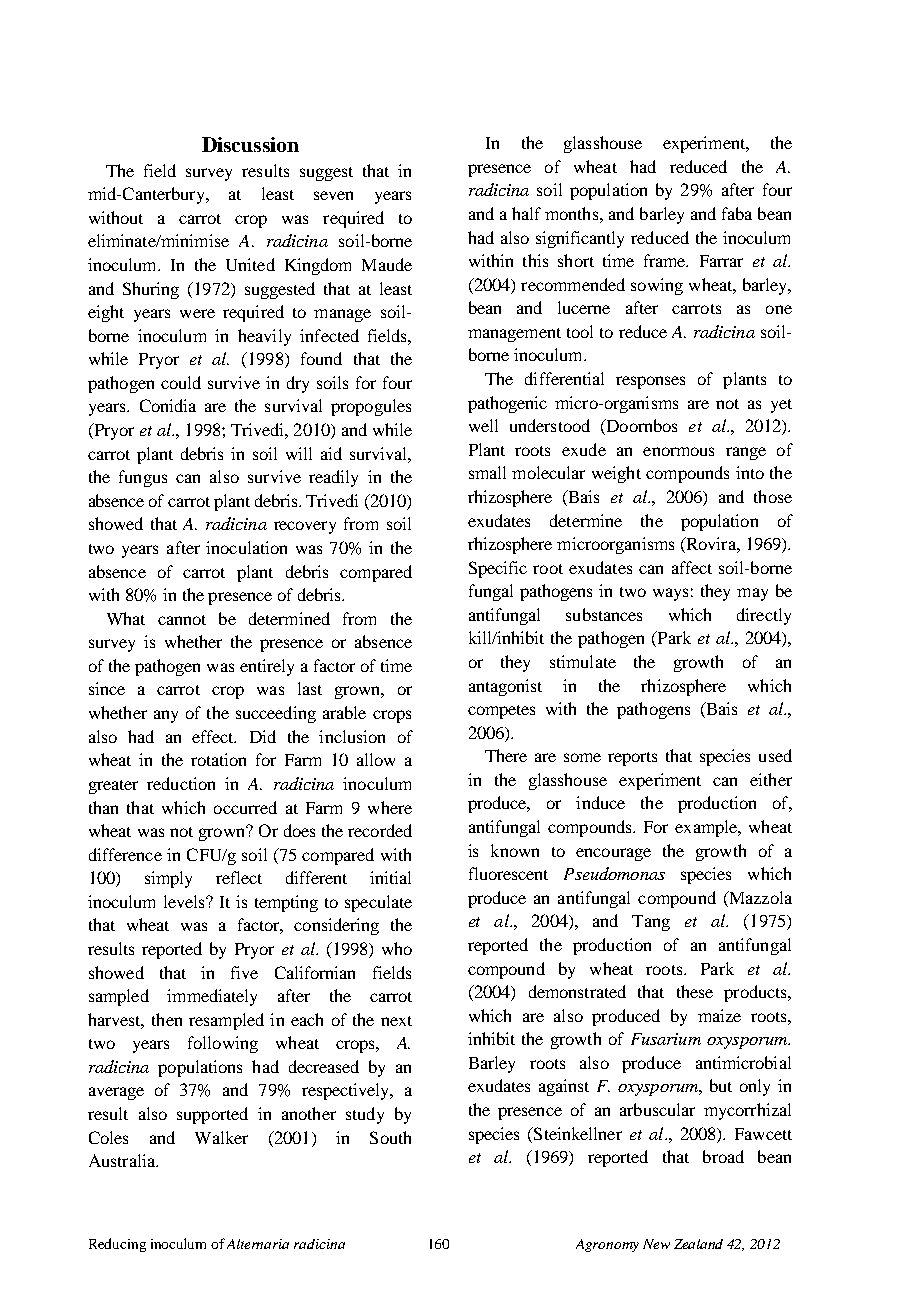 The image size is (924, 1308). What do you see at coordinates (250, 144) in the screenshot?
I see `Discussion` at bounding box center [250, 144].
